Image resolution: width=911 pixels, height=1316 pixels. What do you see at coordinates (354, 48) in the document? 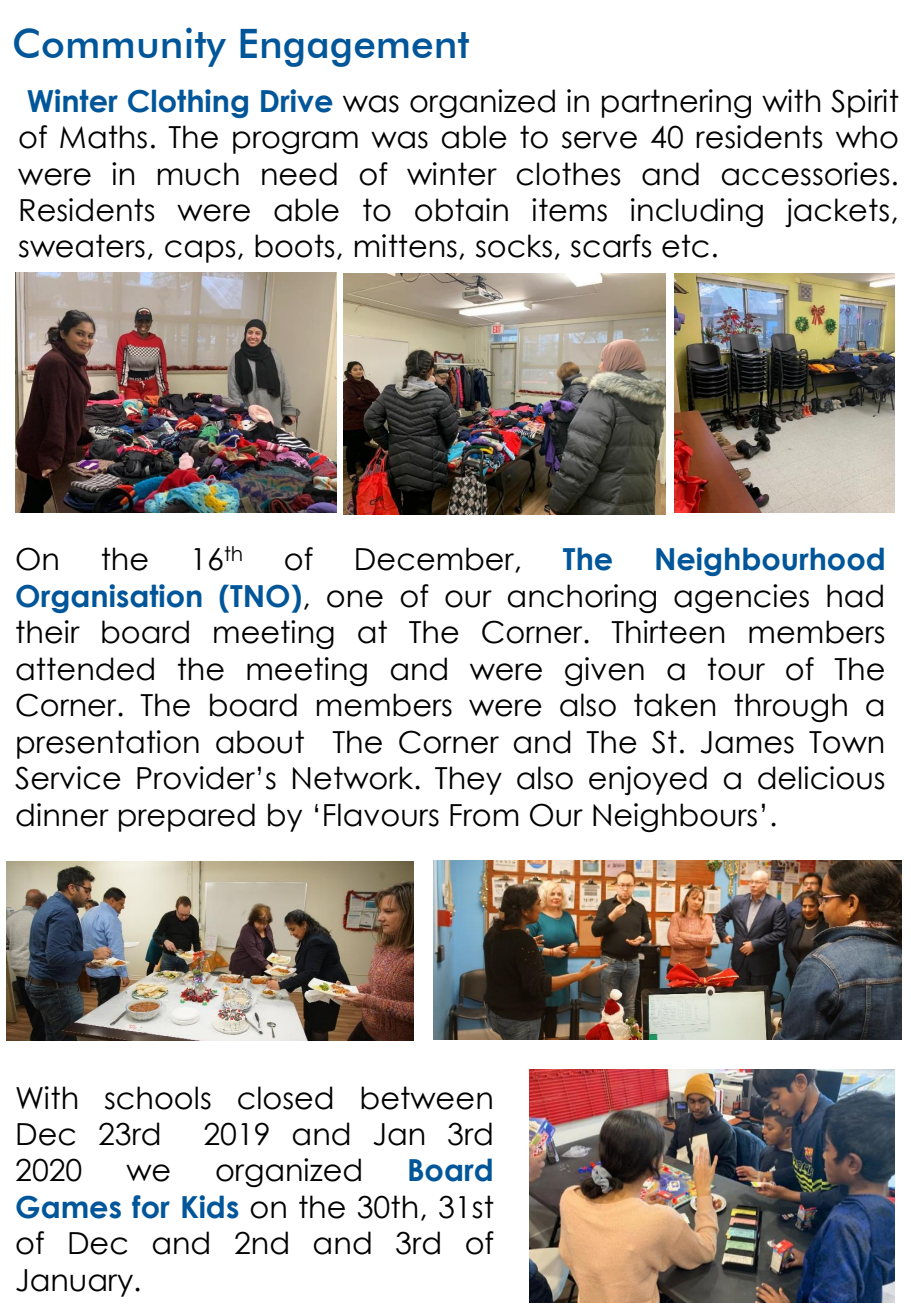
I see `Engagement` at bounding box center [354, 48].
